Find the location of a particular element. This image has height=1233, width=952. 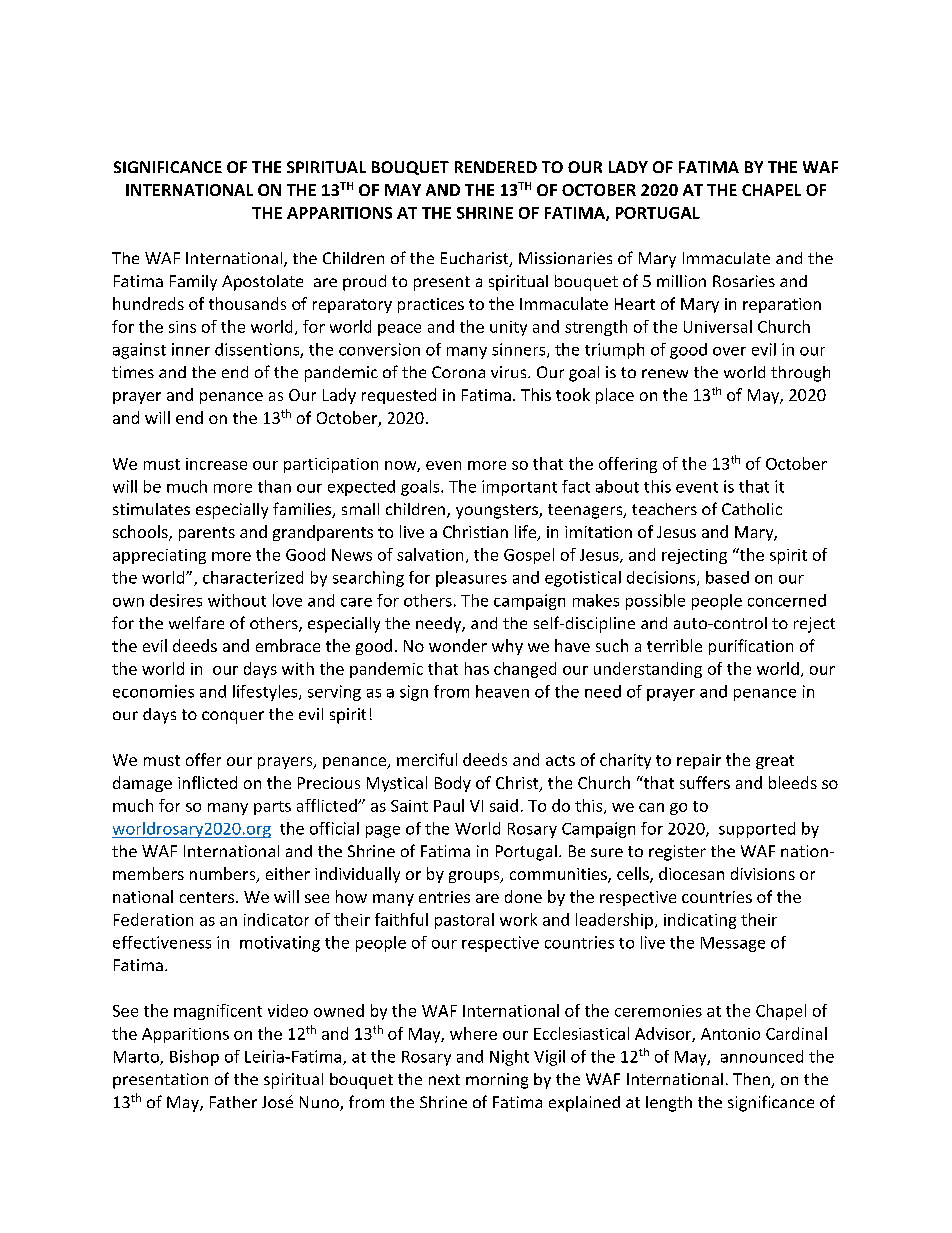

Family is located at coordinates (193, 283).
